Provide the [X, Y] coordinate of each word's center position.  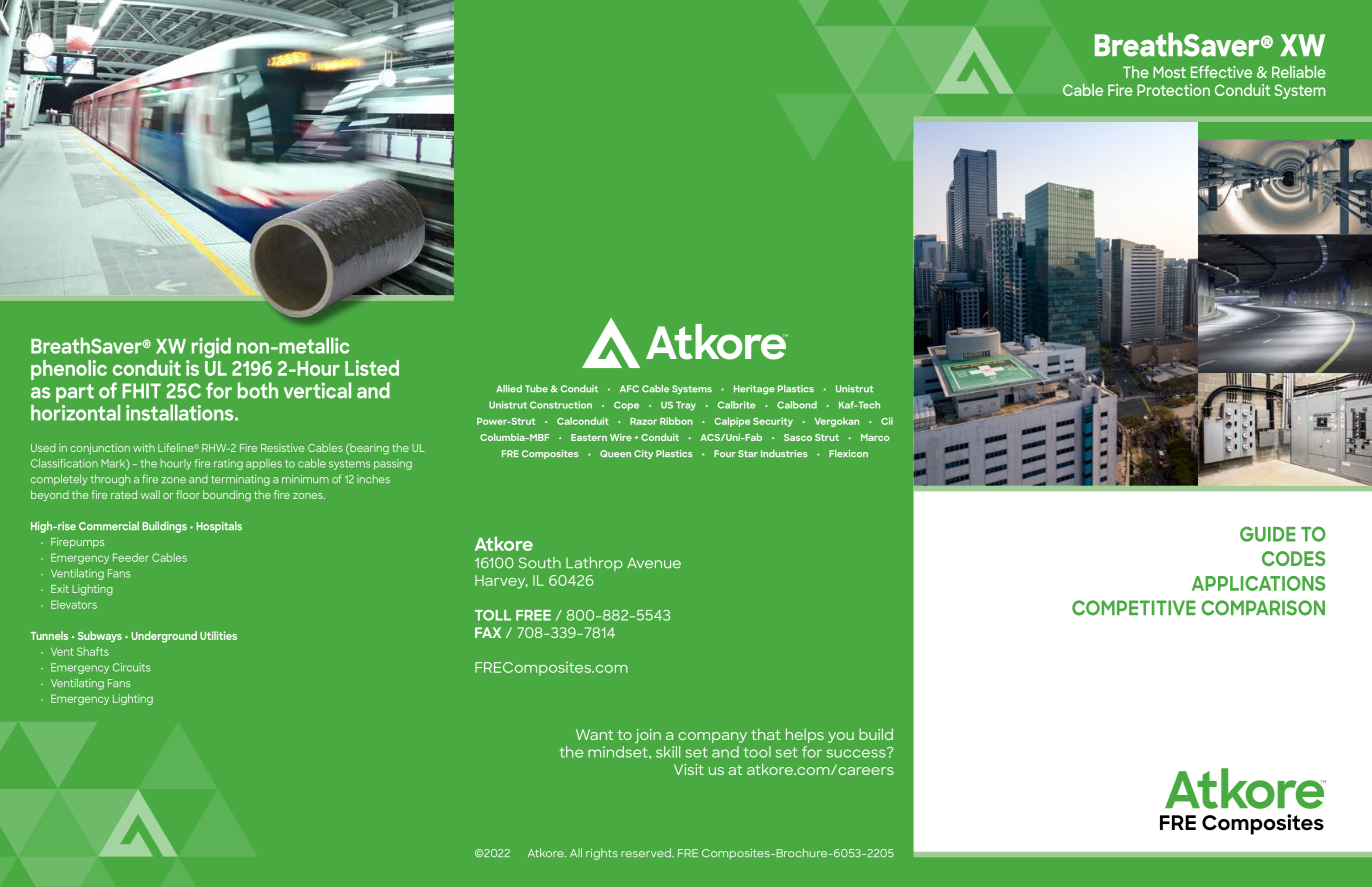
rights [602, 854]
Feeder [131, 557]
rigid [211, 347]
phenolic [69, 370]
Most [1169, 72]
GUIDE [1268, 534]
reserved [647, 853]
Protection [1173, 90]
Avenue [654, 563]
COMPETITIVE [1134, 608]
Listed [372, 368]
